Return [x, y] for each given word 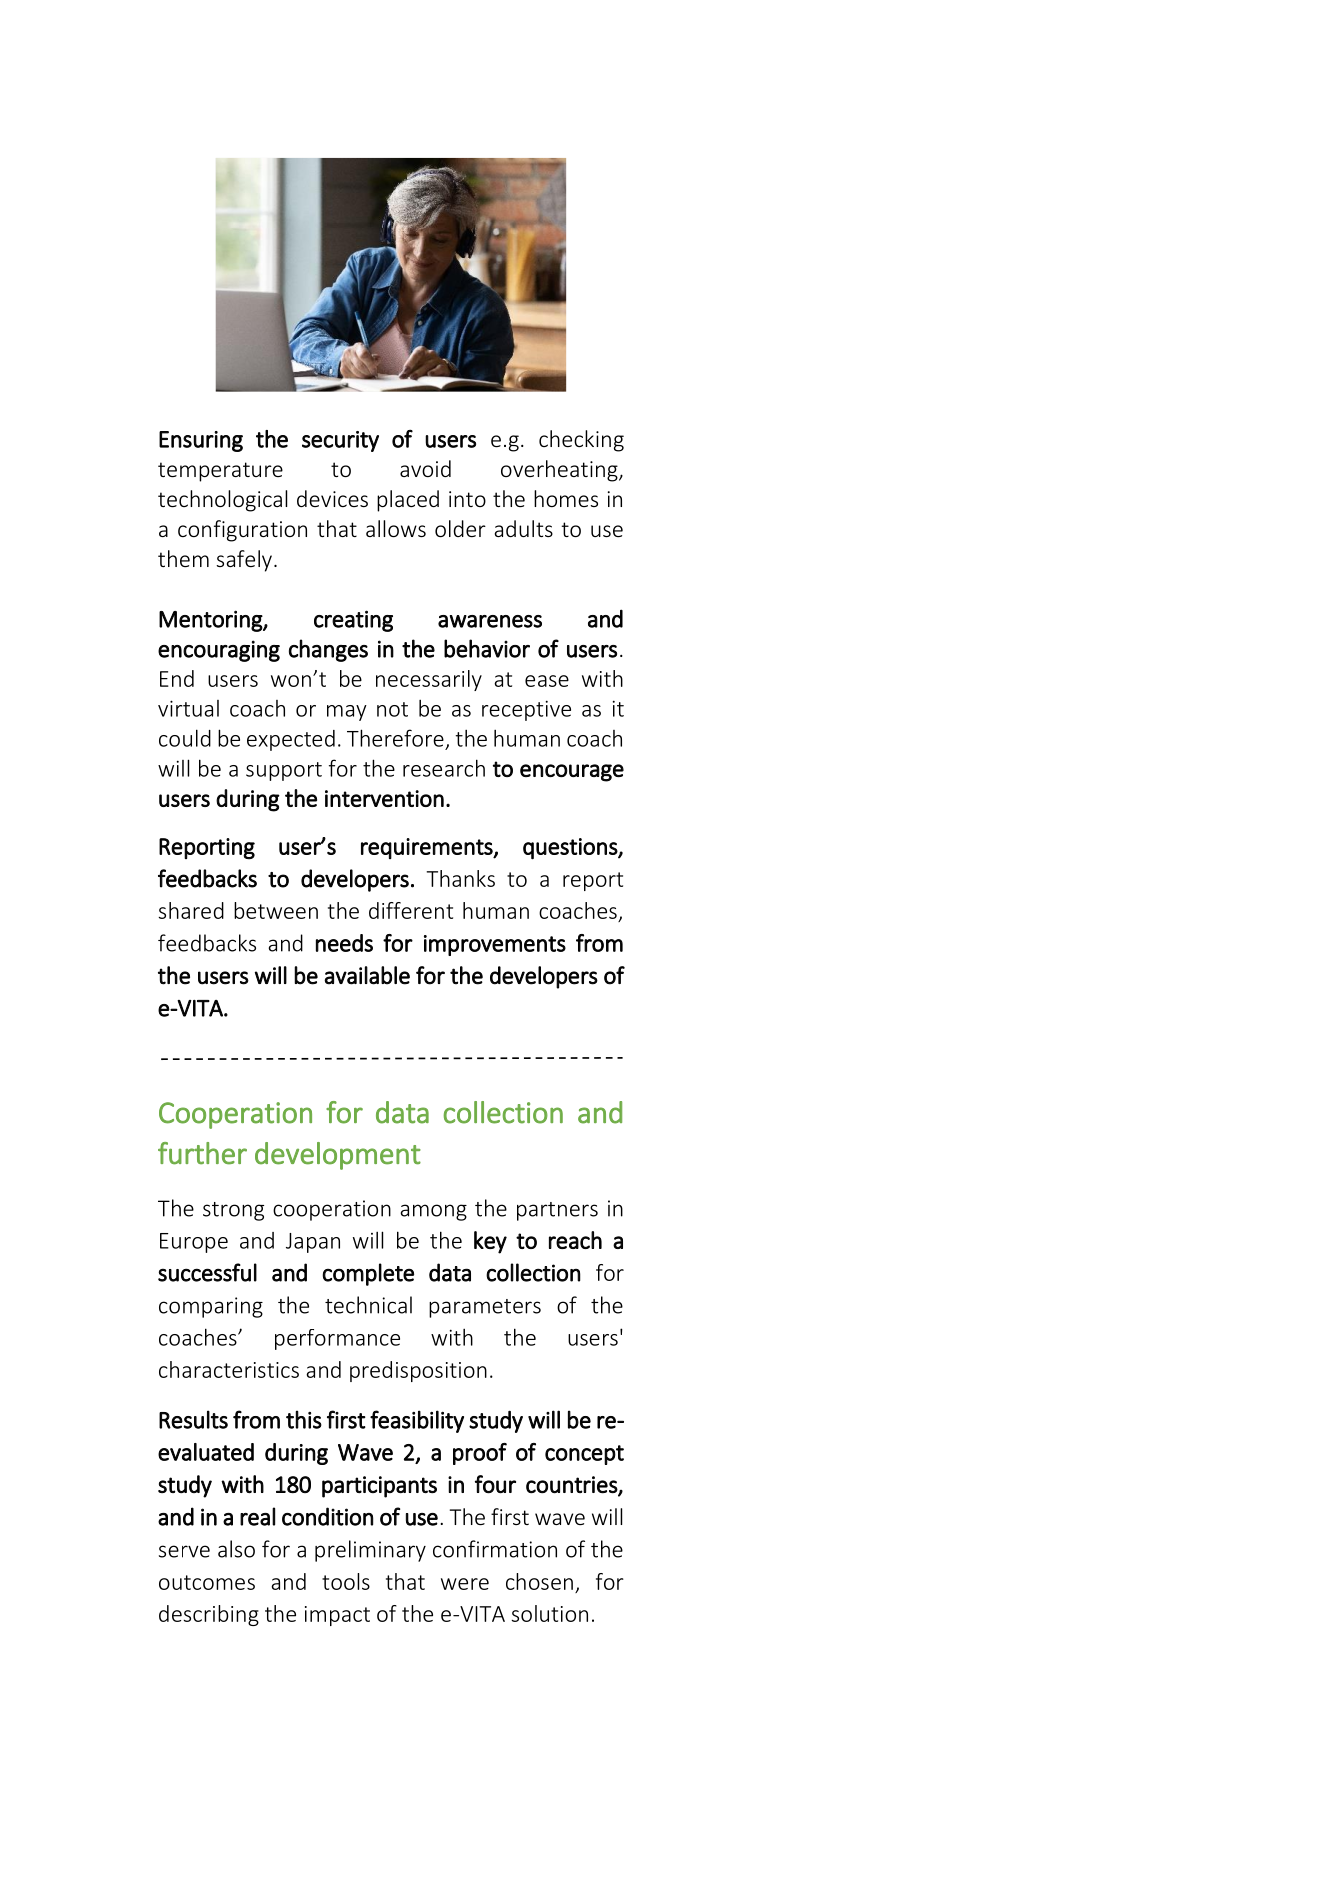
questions [571, 849]
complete [368, 1274]
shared [191, 910]
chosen [539, 1581]
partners [557, 1211]
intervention [384, 798]
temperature [220, 472]
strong [233, 1211]
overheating [560, 471]
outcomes [207, 1582]
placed [408, 501]
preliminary [370, 1551]
